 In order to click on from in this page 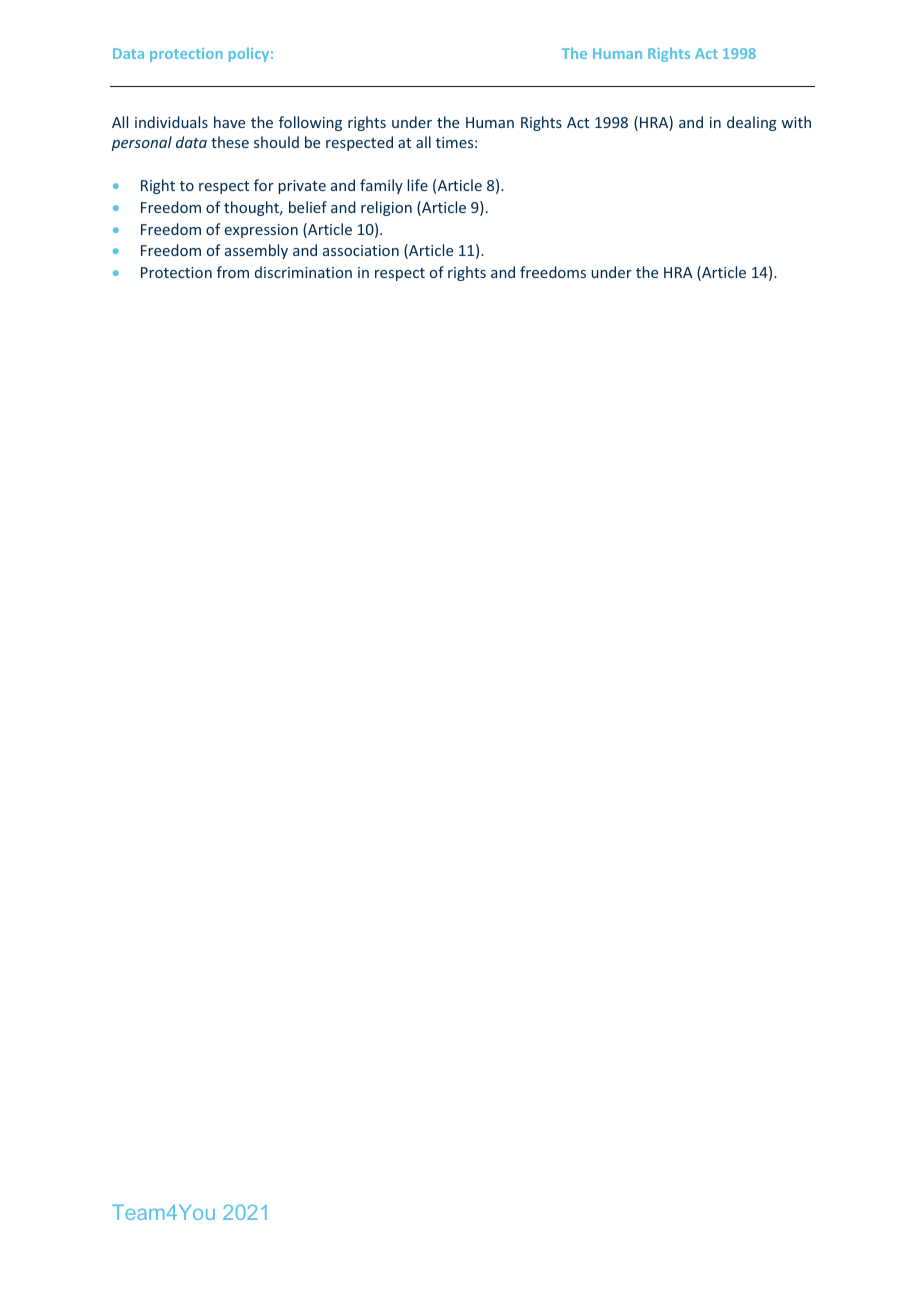, I will do `click(233, 272)`.
